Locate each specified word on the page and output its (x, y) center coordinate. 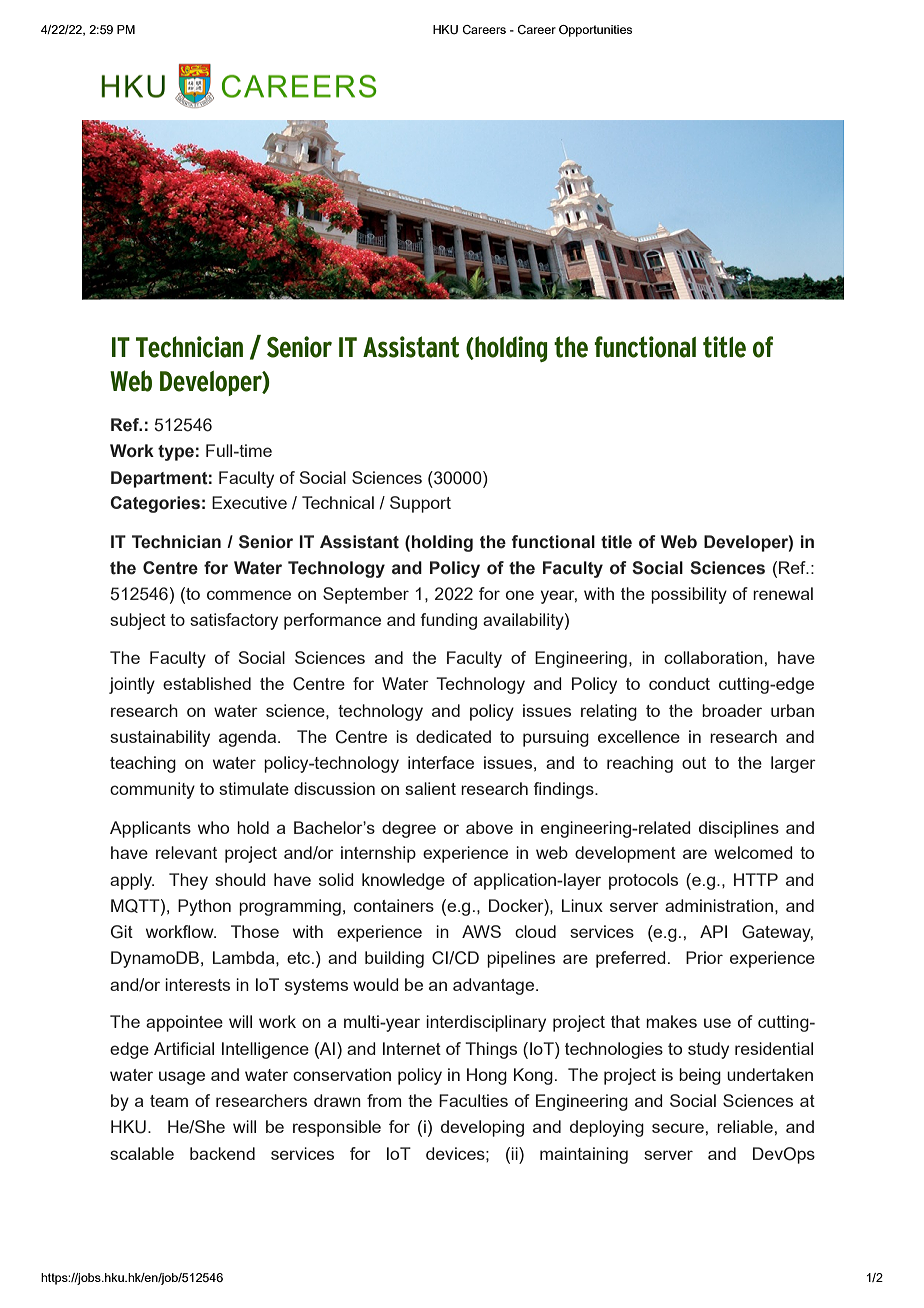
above (489, 827)
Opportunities (595, 31)
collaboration (713, 657)
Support (420, 504)
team (169, 1101)
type (176, 453)
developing (482, 1128)
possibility (689, 595)
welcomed (753, 852)
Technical (338, 502)
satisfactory (234, 621)
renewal (783, 593)
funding (448, 621)
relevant (186, 852)
